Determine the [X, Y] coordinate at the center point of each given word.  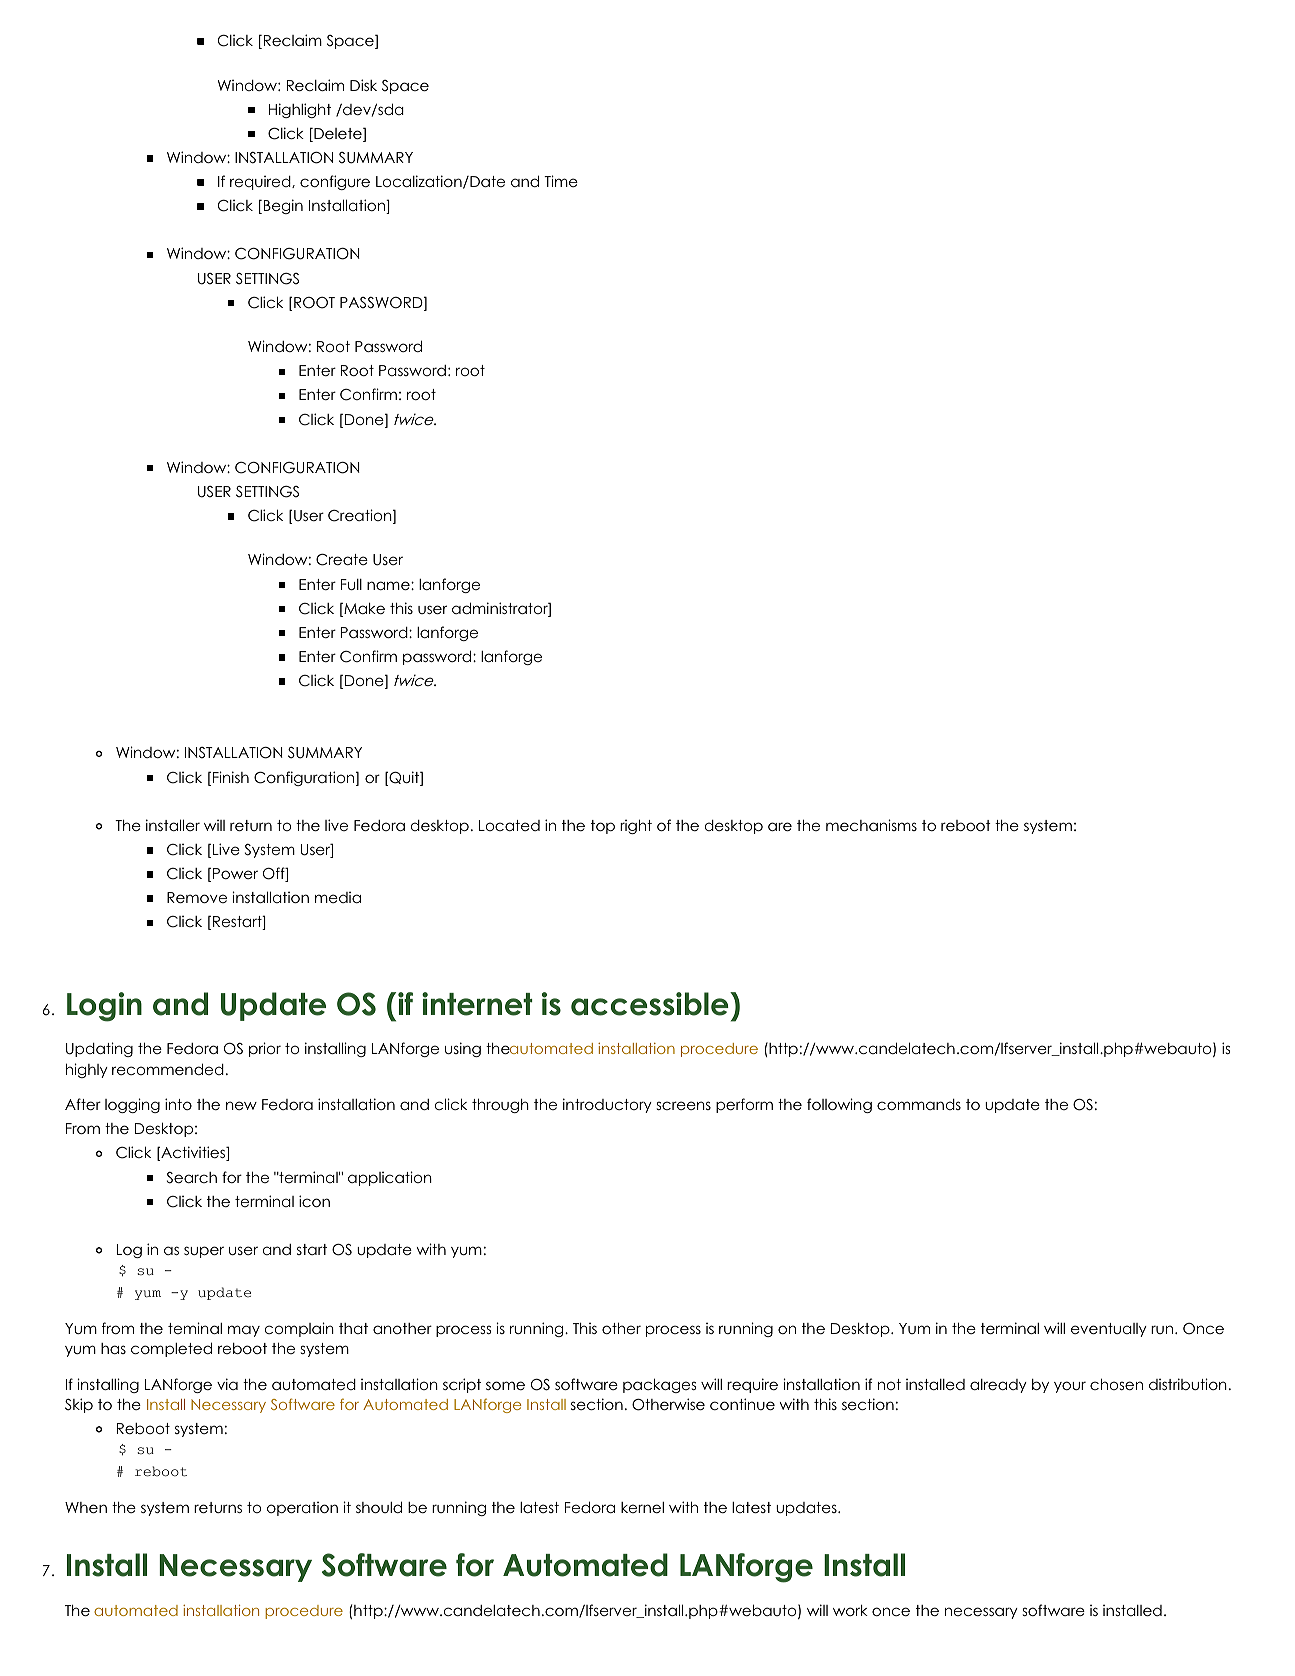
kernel [642, 1507]
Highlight [300, 110]
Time [561, 181]
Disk [363, 85]
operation [302, 1508]
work [850, 1610]
